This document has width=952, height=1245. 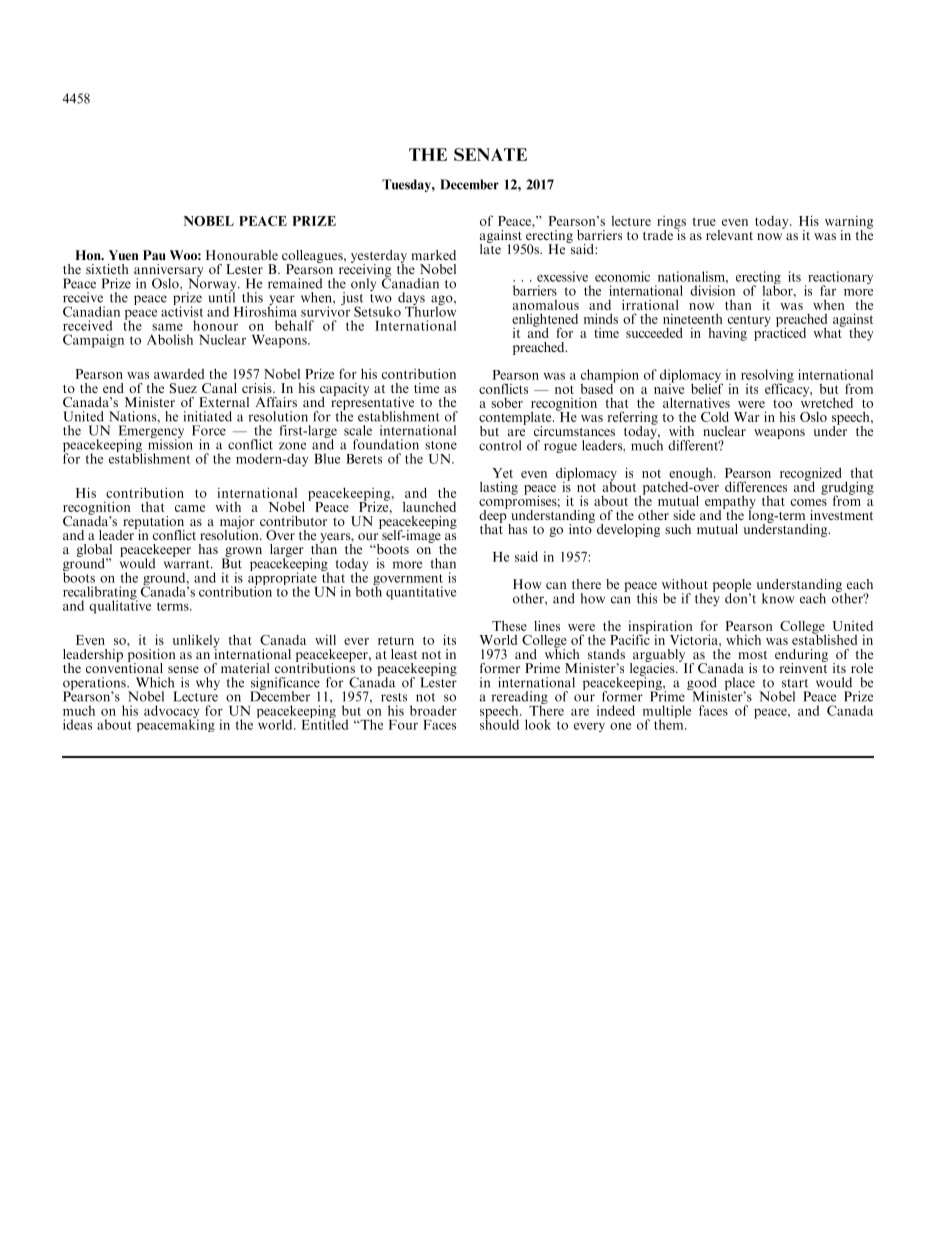 I want to click on enlightened, so click(x=545, y=321).
